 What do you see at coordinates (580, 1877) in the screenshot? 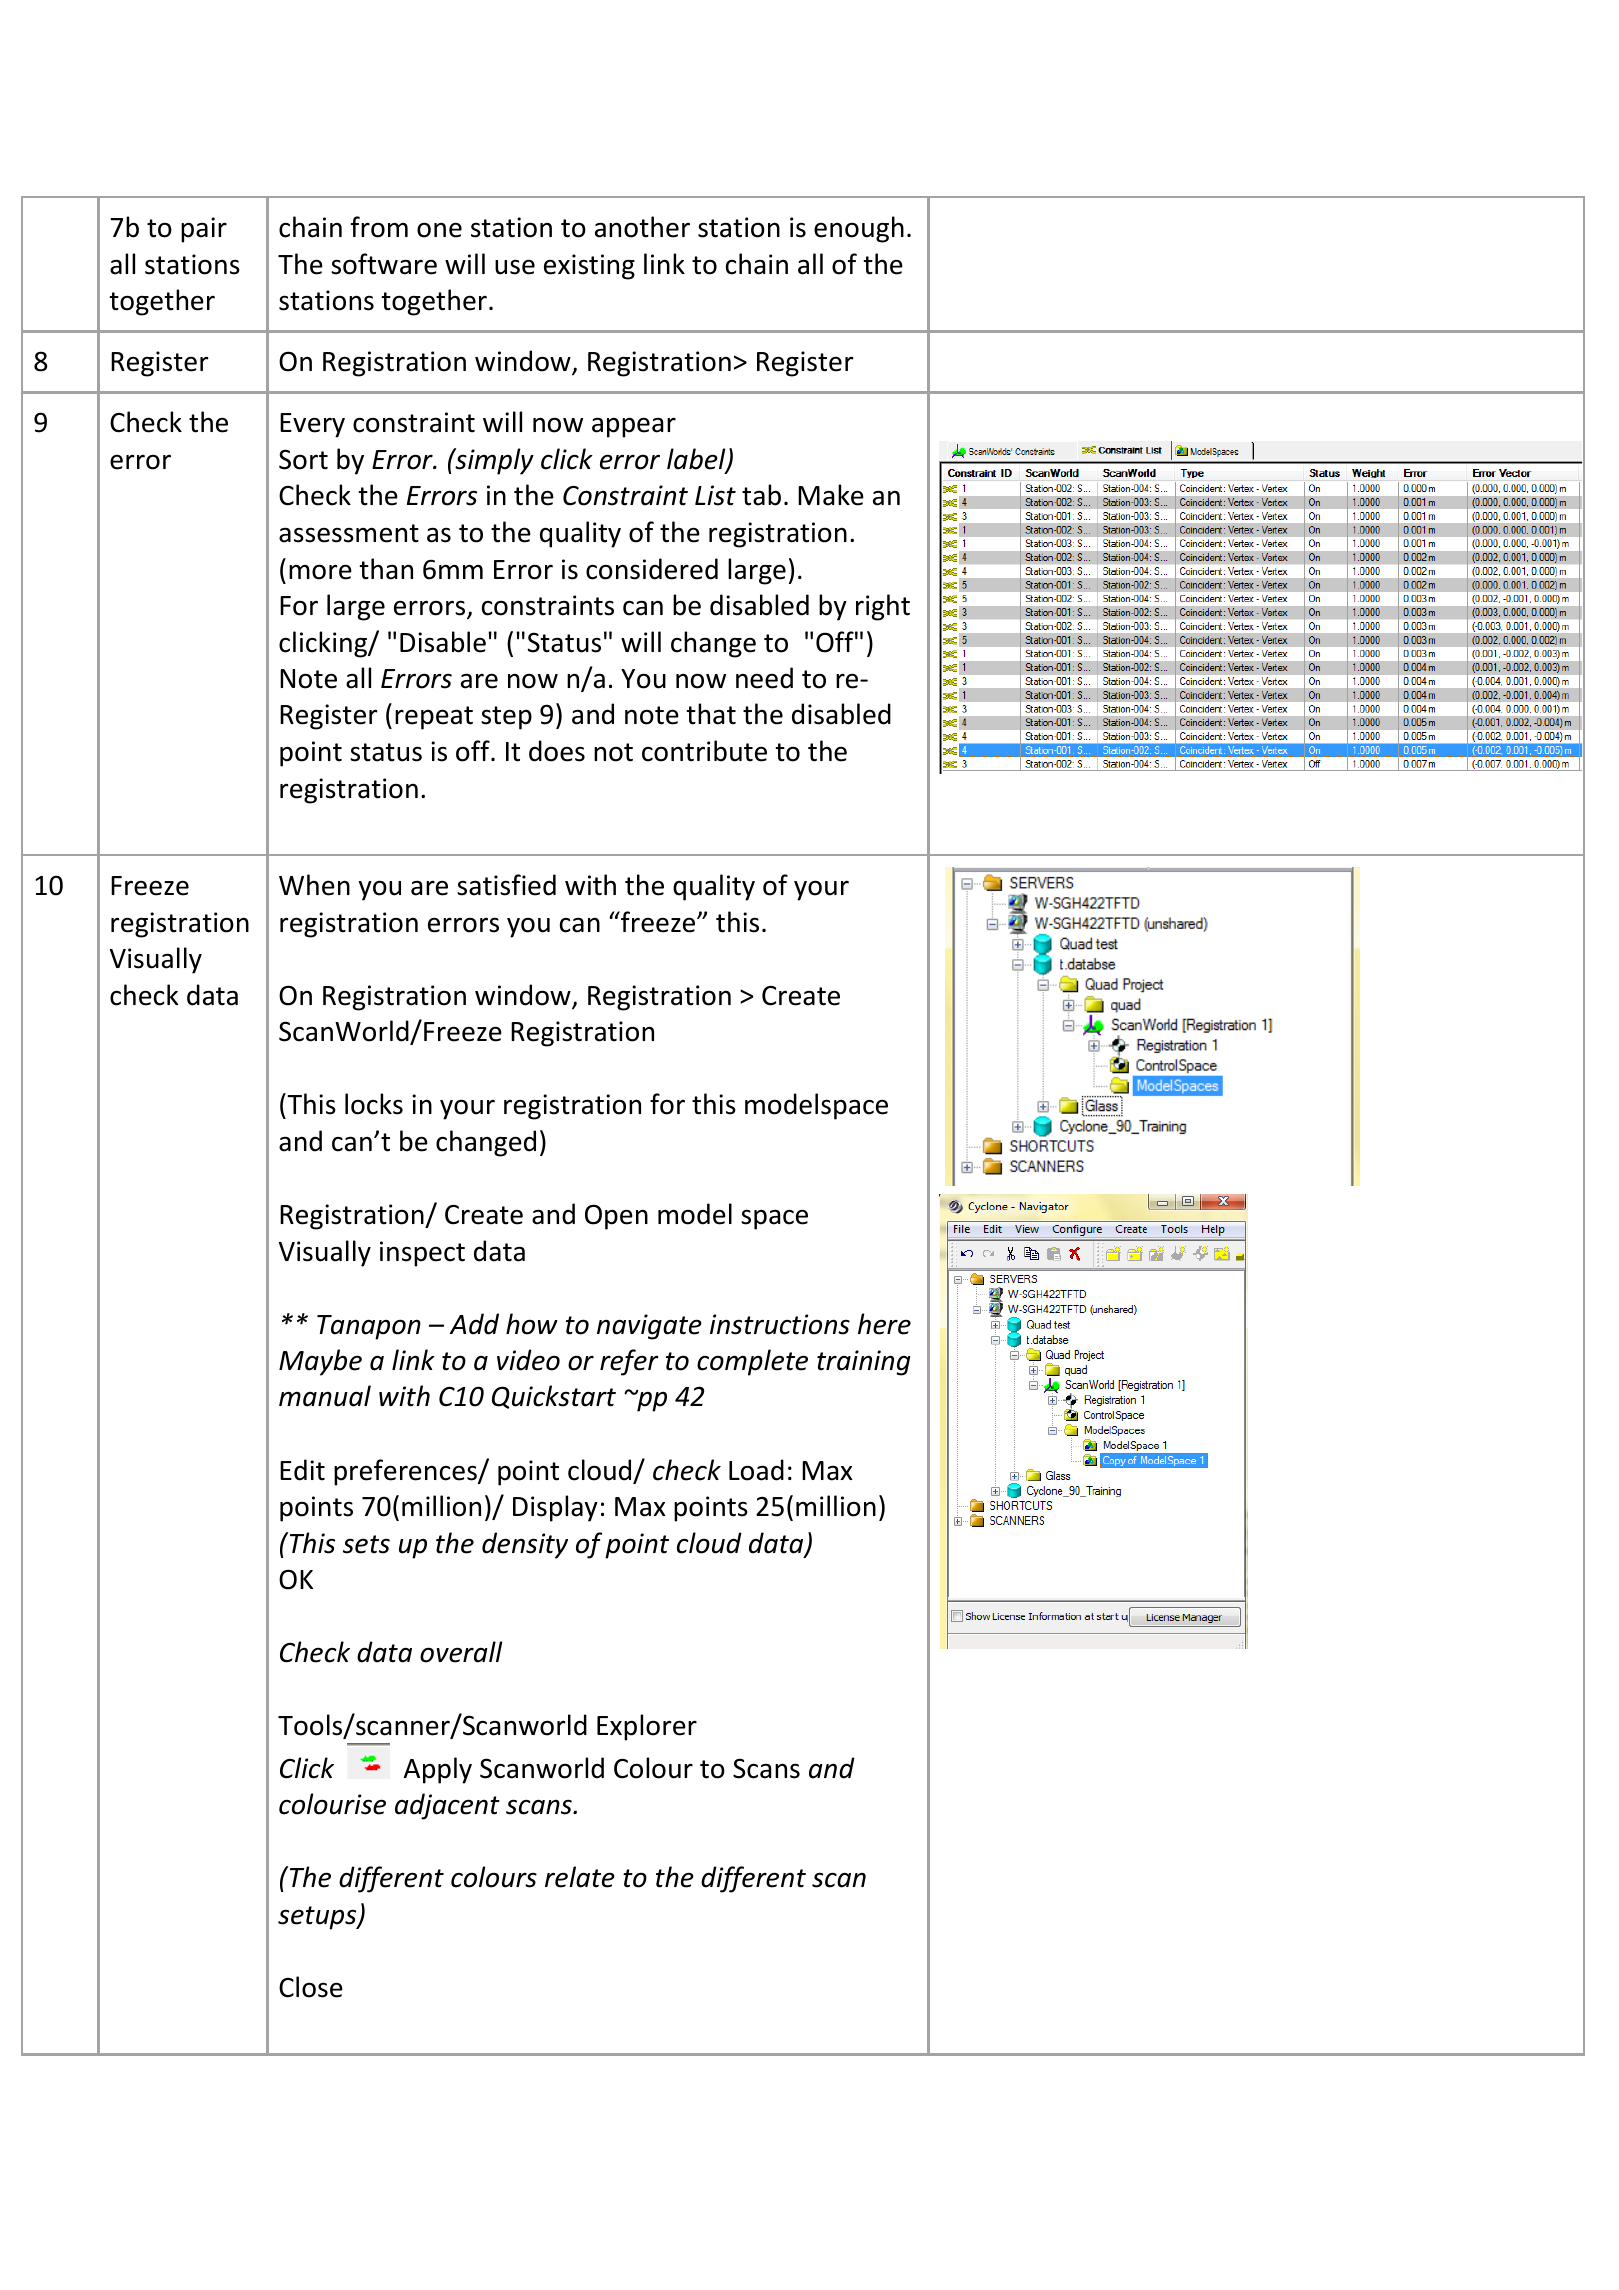
I see `relate` at bounding box center [580, 1877].
